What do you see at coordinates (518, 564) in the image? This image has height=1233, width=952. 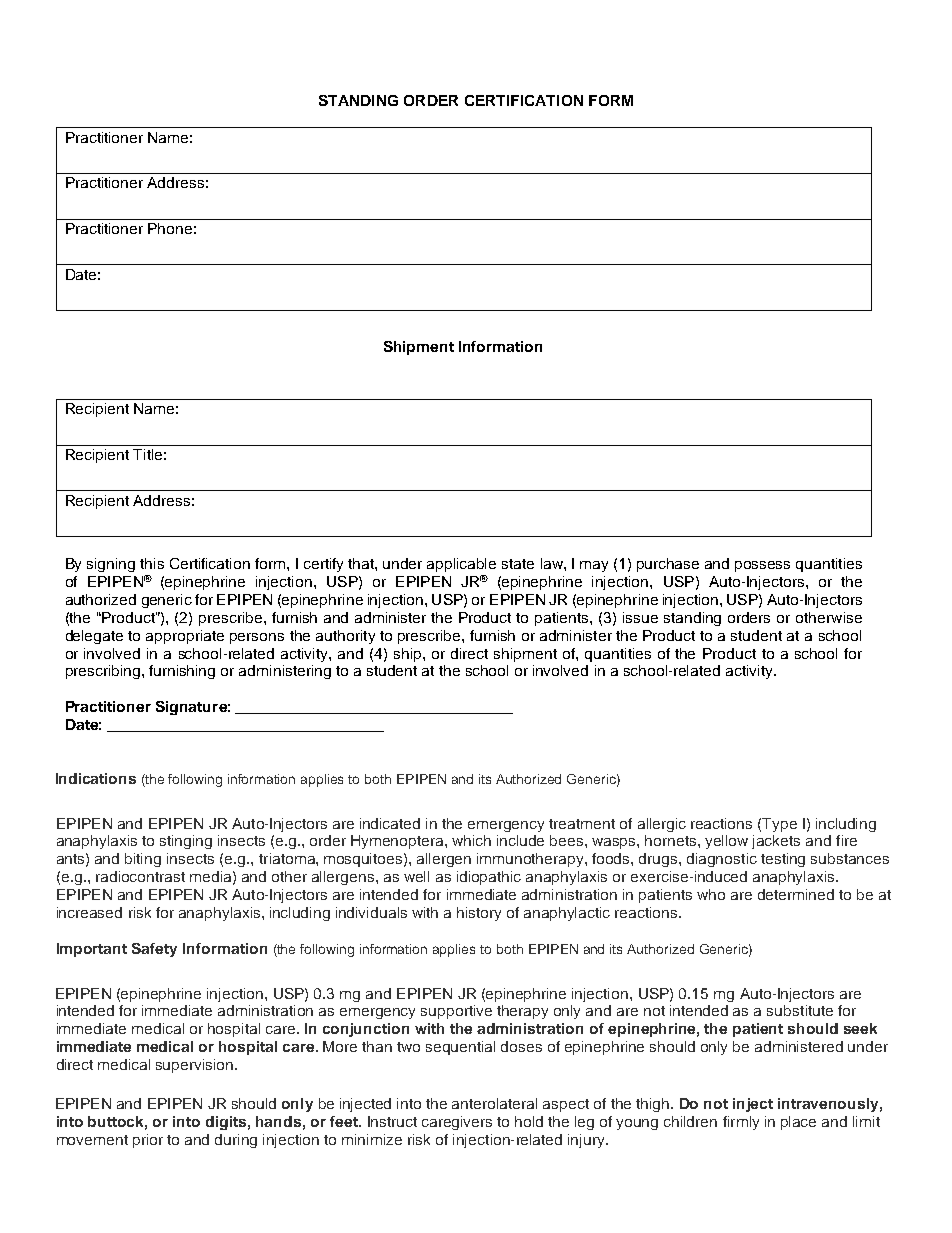 I see `state` at bounding box center [518, 564].
